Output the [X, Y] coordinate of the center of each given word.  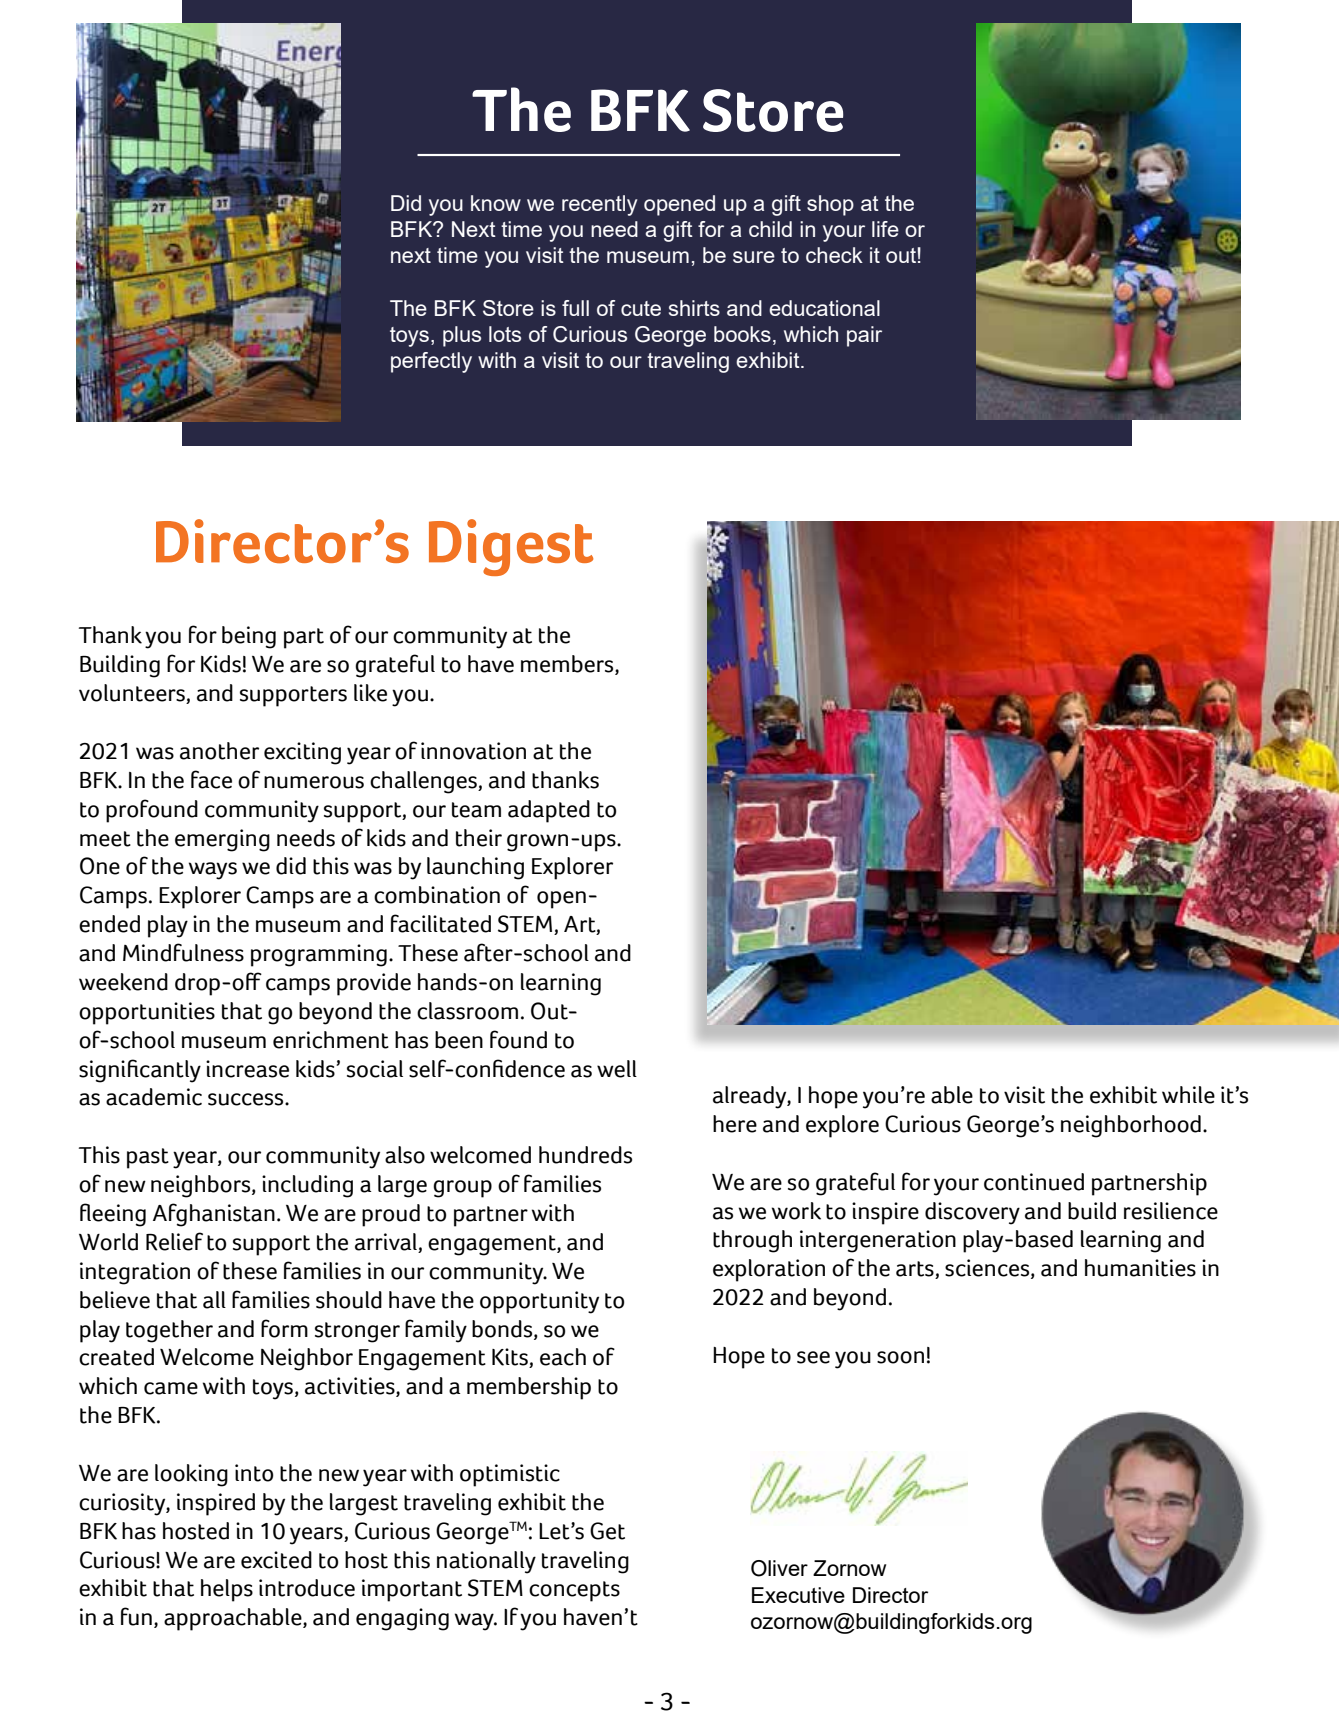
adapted [549, 811]
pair [864, 336]
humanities [1140, 1268]
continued [1034, 1182]
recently [599, 205]
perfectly [431, 362]
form [284, 1328]
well [617, 1069]
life [885, 229]
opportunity [539, 1302]
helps [227, 1590]
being [249, 637]
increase [247, 1069]
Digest [511, 547]
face [211, 779]
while [1188, 1095]
